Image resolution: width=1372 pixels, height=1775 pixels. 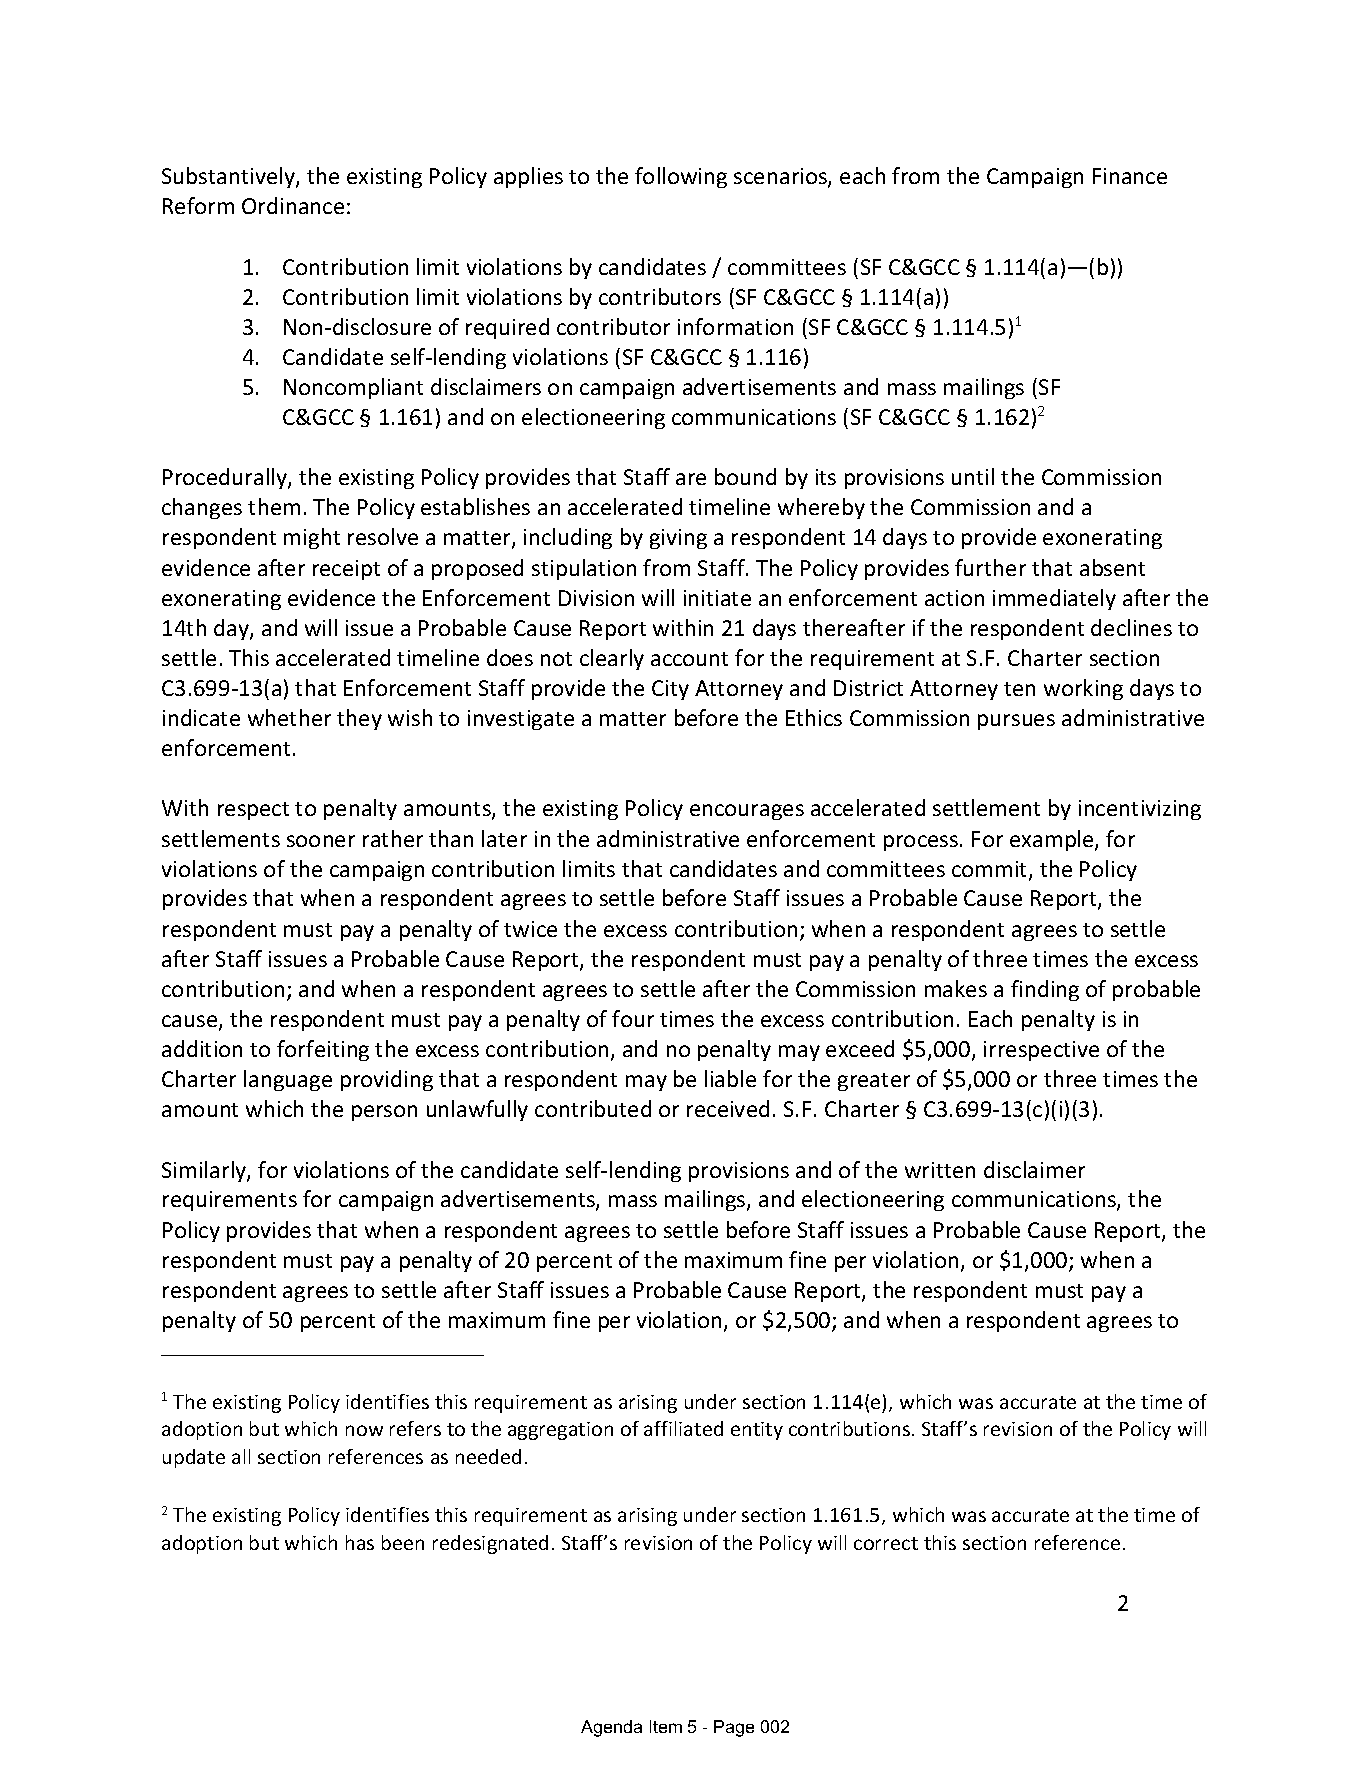 What do you see at coordinates (633, 1018) in the screenshot?
I see `four` at bounding box center [633, 1018].
